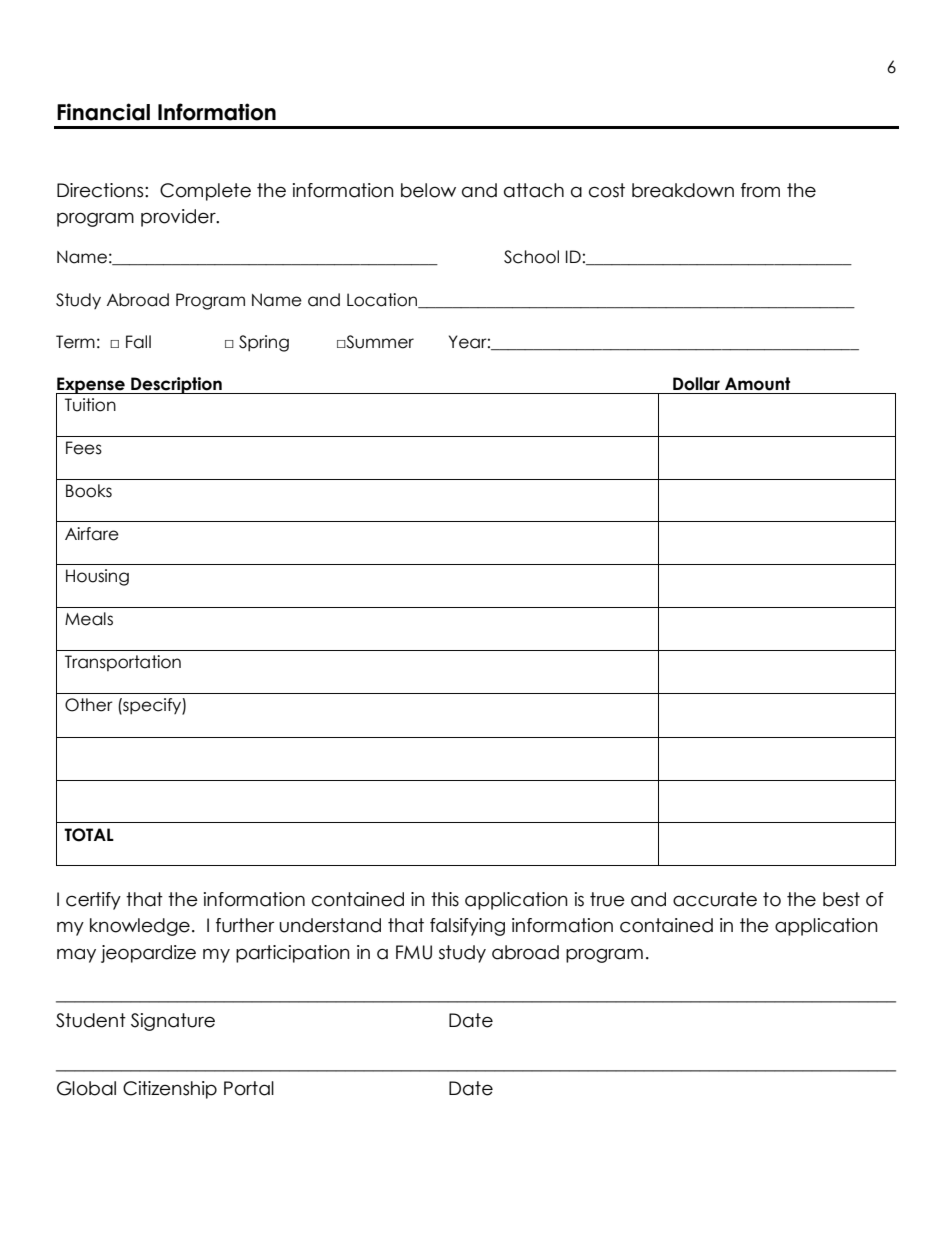 Image resolution: width=952 pixels, height=1233 pixels. I want to click on Other, so click(89, 705).
